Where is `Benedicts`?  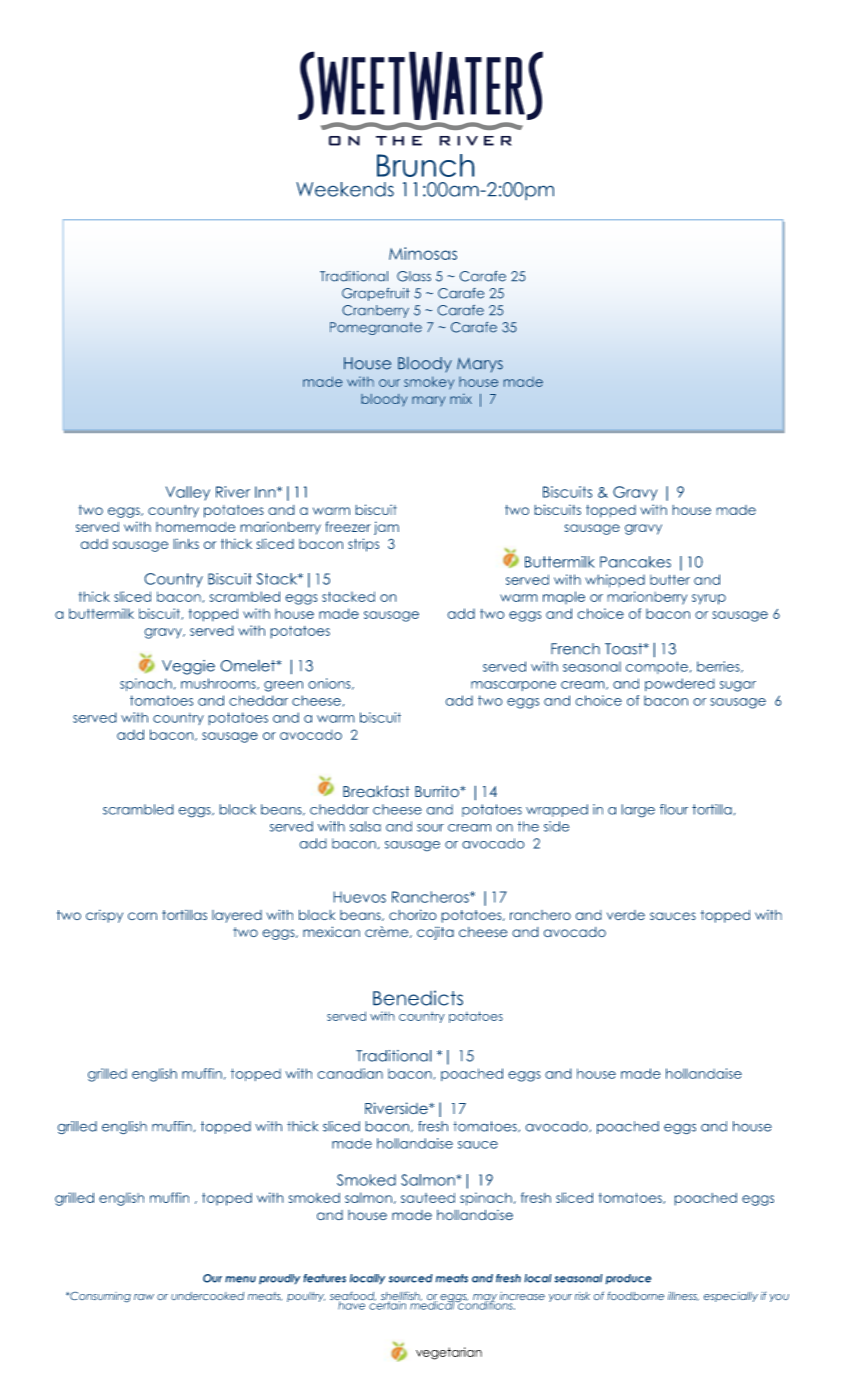
Benedicts is located at coordinates (418, 998).
